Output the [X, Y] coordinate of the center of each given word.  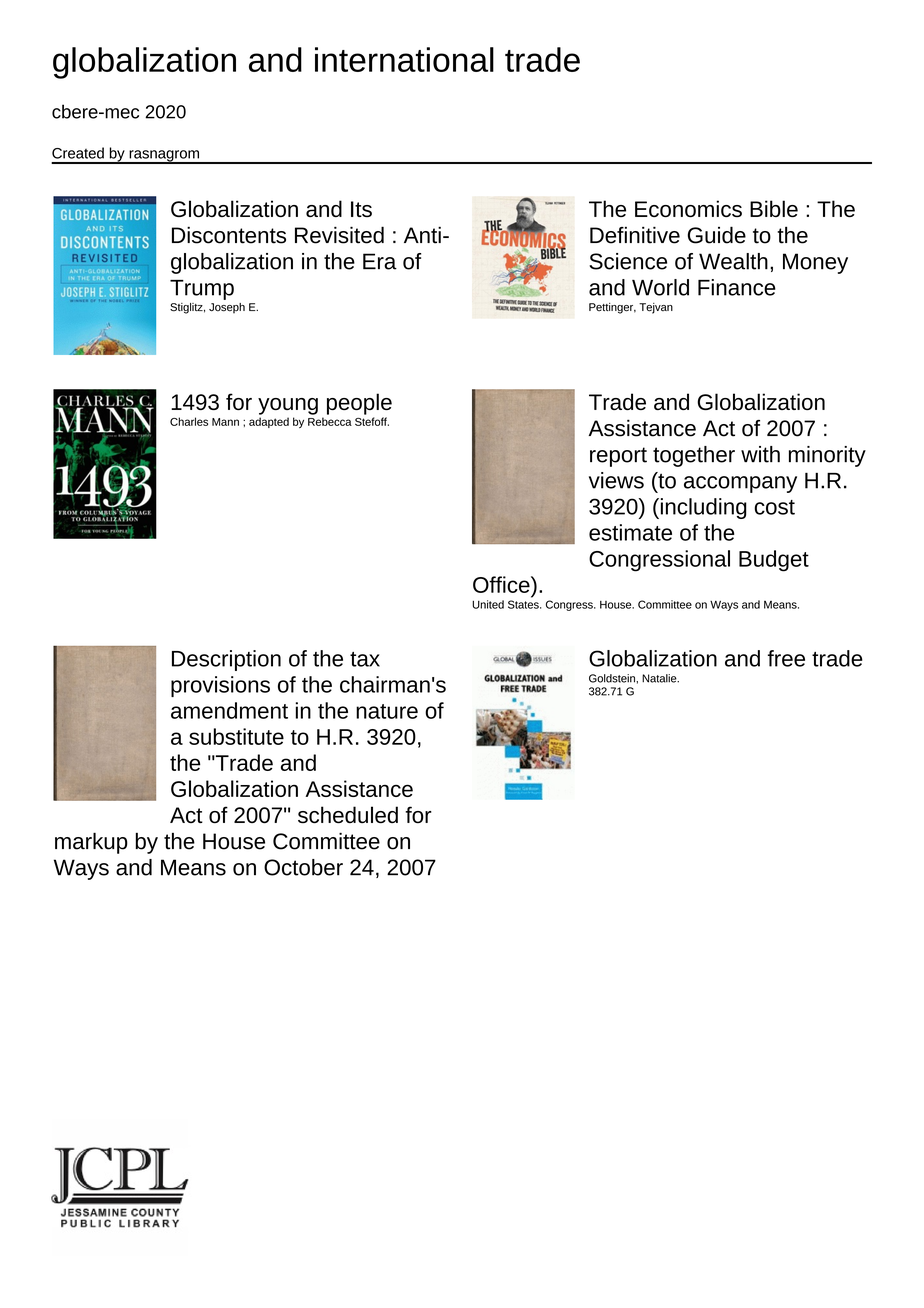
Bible [774, 208]
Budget [774, 561]
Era [380, 261]
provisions [220, 686]
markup [91, 843]
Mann [225, 422]
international [404, 59]
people [359, 404]
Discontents [229, 235]
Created [78, 153]
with [760, 454]
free [786, 658]
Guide [717, 235]
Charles [189, 421]
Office [502, 584]
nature [387, 711]
